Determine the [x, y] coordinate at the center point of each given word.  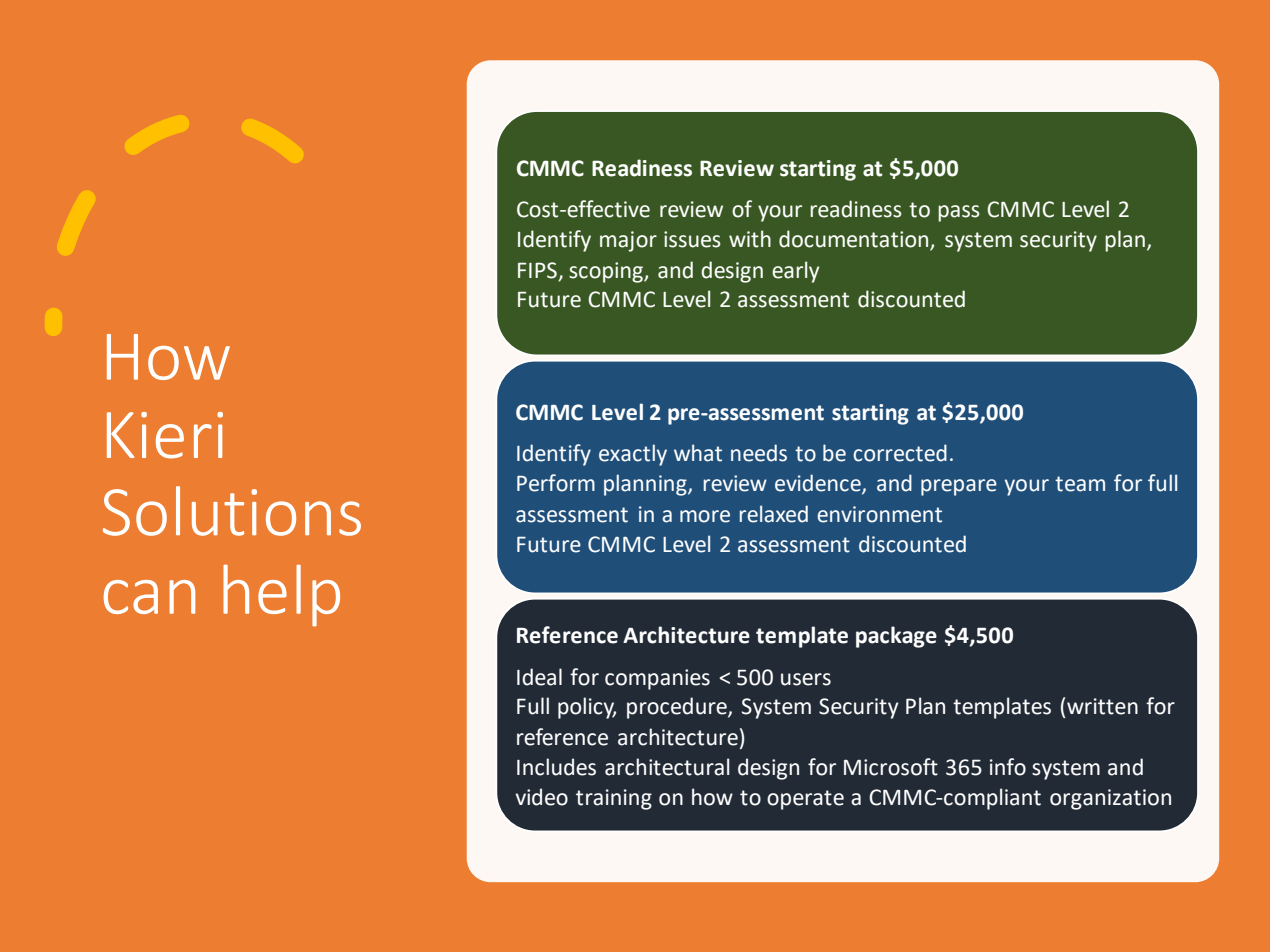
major [628, 241]
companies [657, 679]
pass [959, 213]
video [542, 797]
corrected [900, 453]
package [896, 637]
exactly [633, 455]
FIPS [537, 270]
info [1008, 767]
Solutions [232, 511]
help [281, 596]
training [614, 799]
